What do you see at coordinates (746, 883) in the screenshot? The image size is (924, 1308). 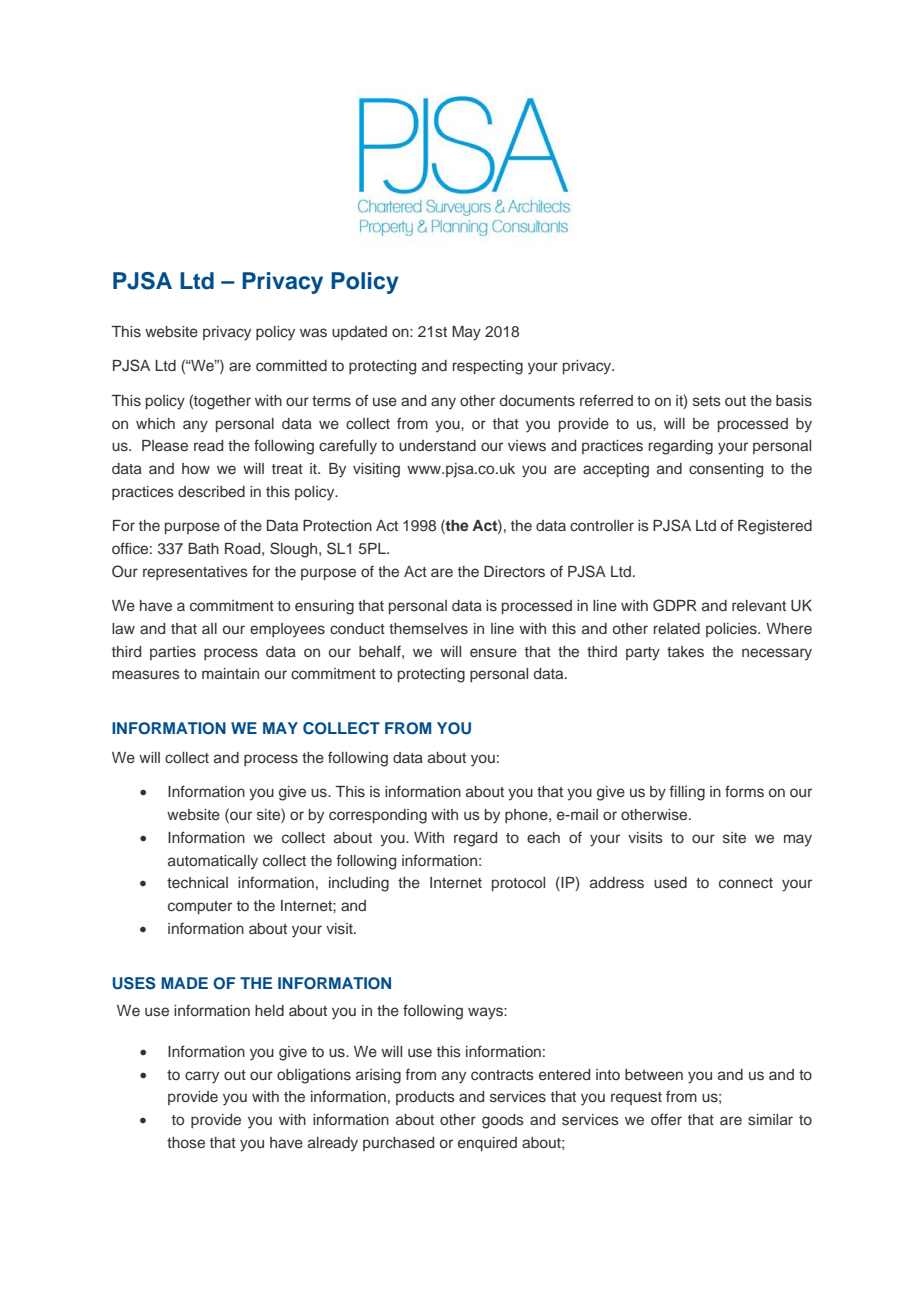 I see `connect` at bounding box center [746, 883].
